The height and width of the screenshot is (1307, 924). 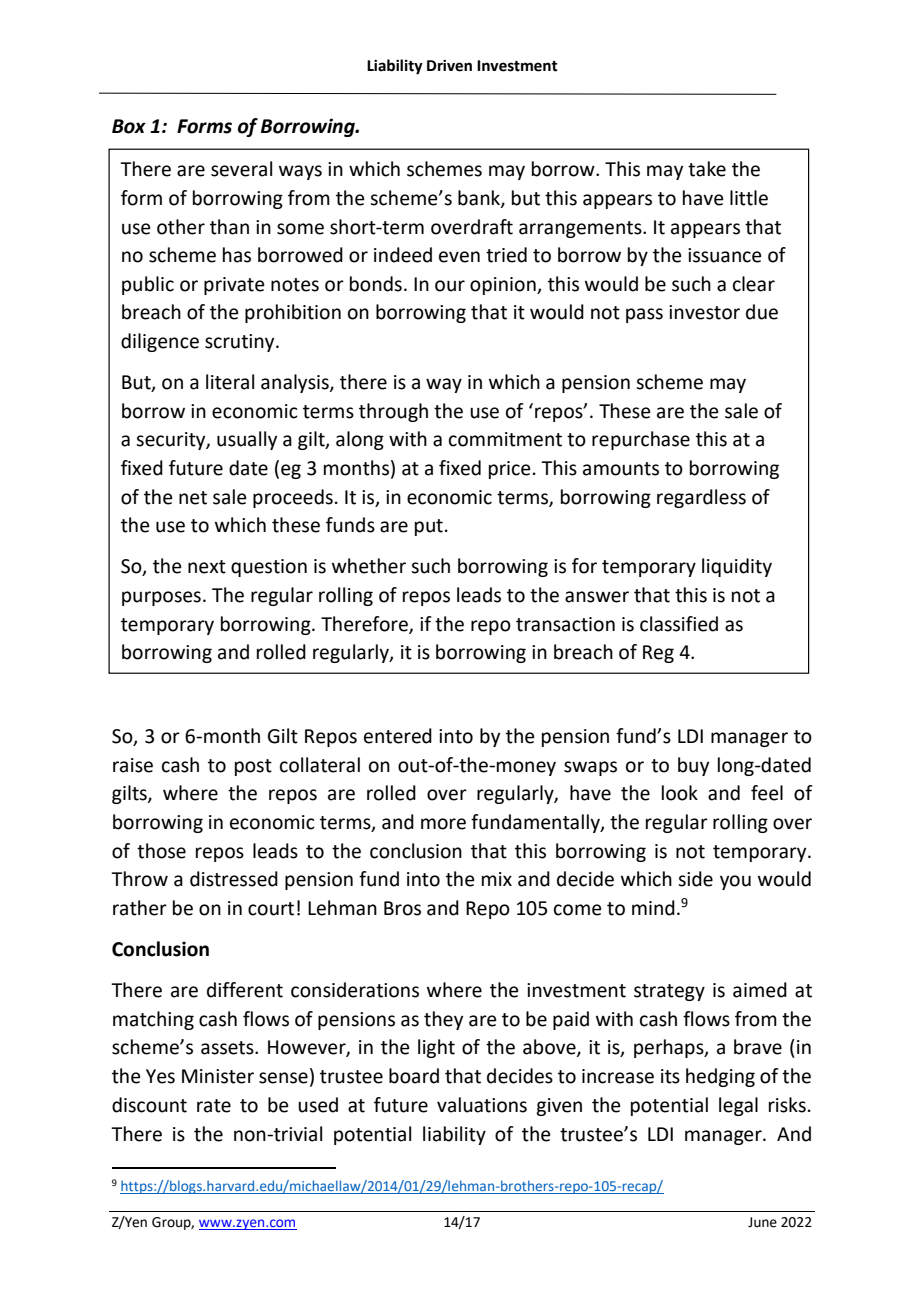 What do you see at coordinates (760, 990) in the screenshot?
I see `aimed` at bounding box center [760, 990].
